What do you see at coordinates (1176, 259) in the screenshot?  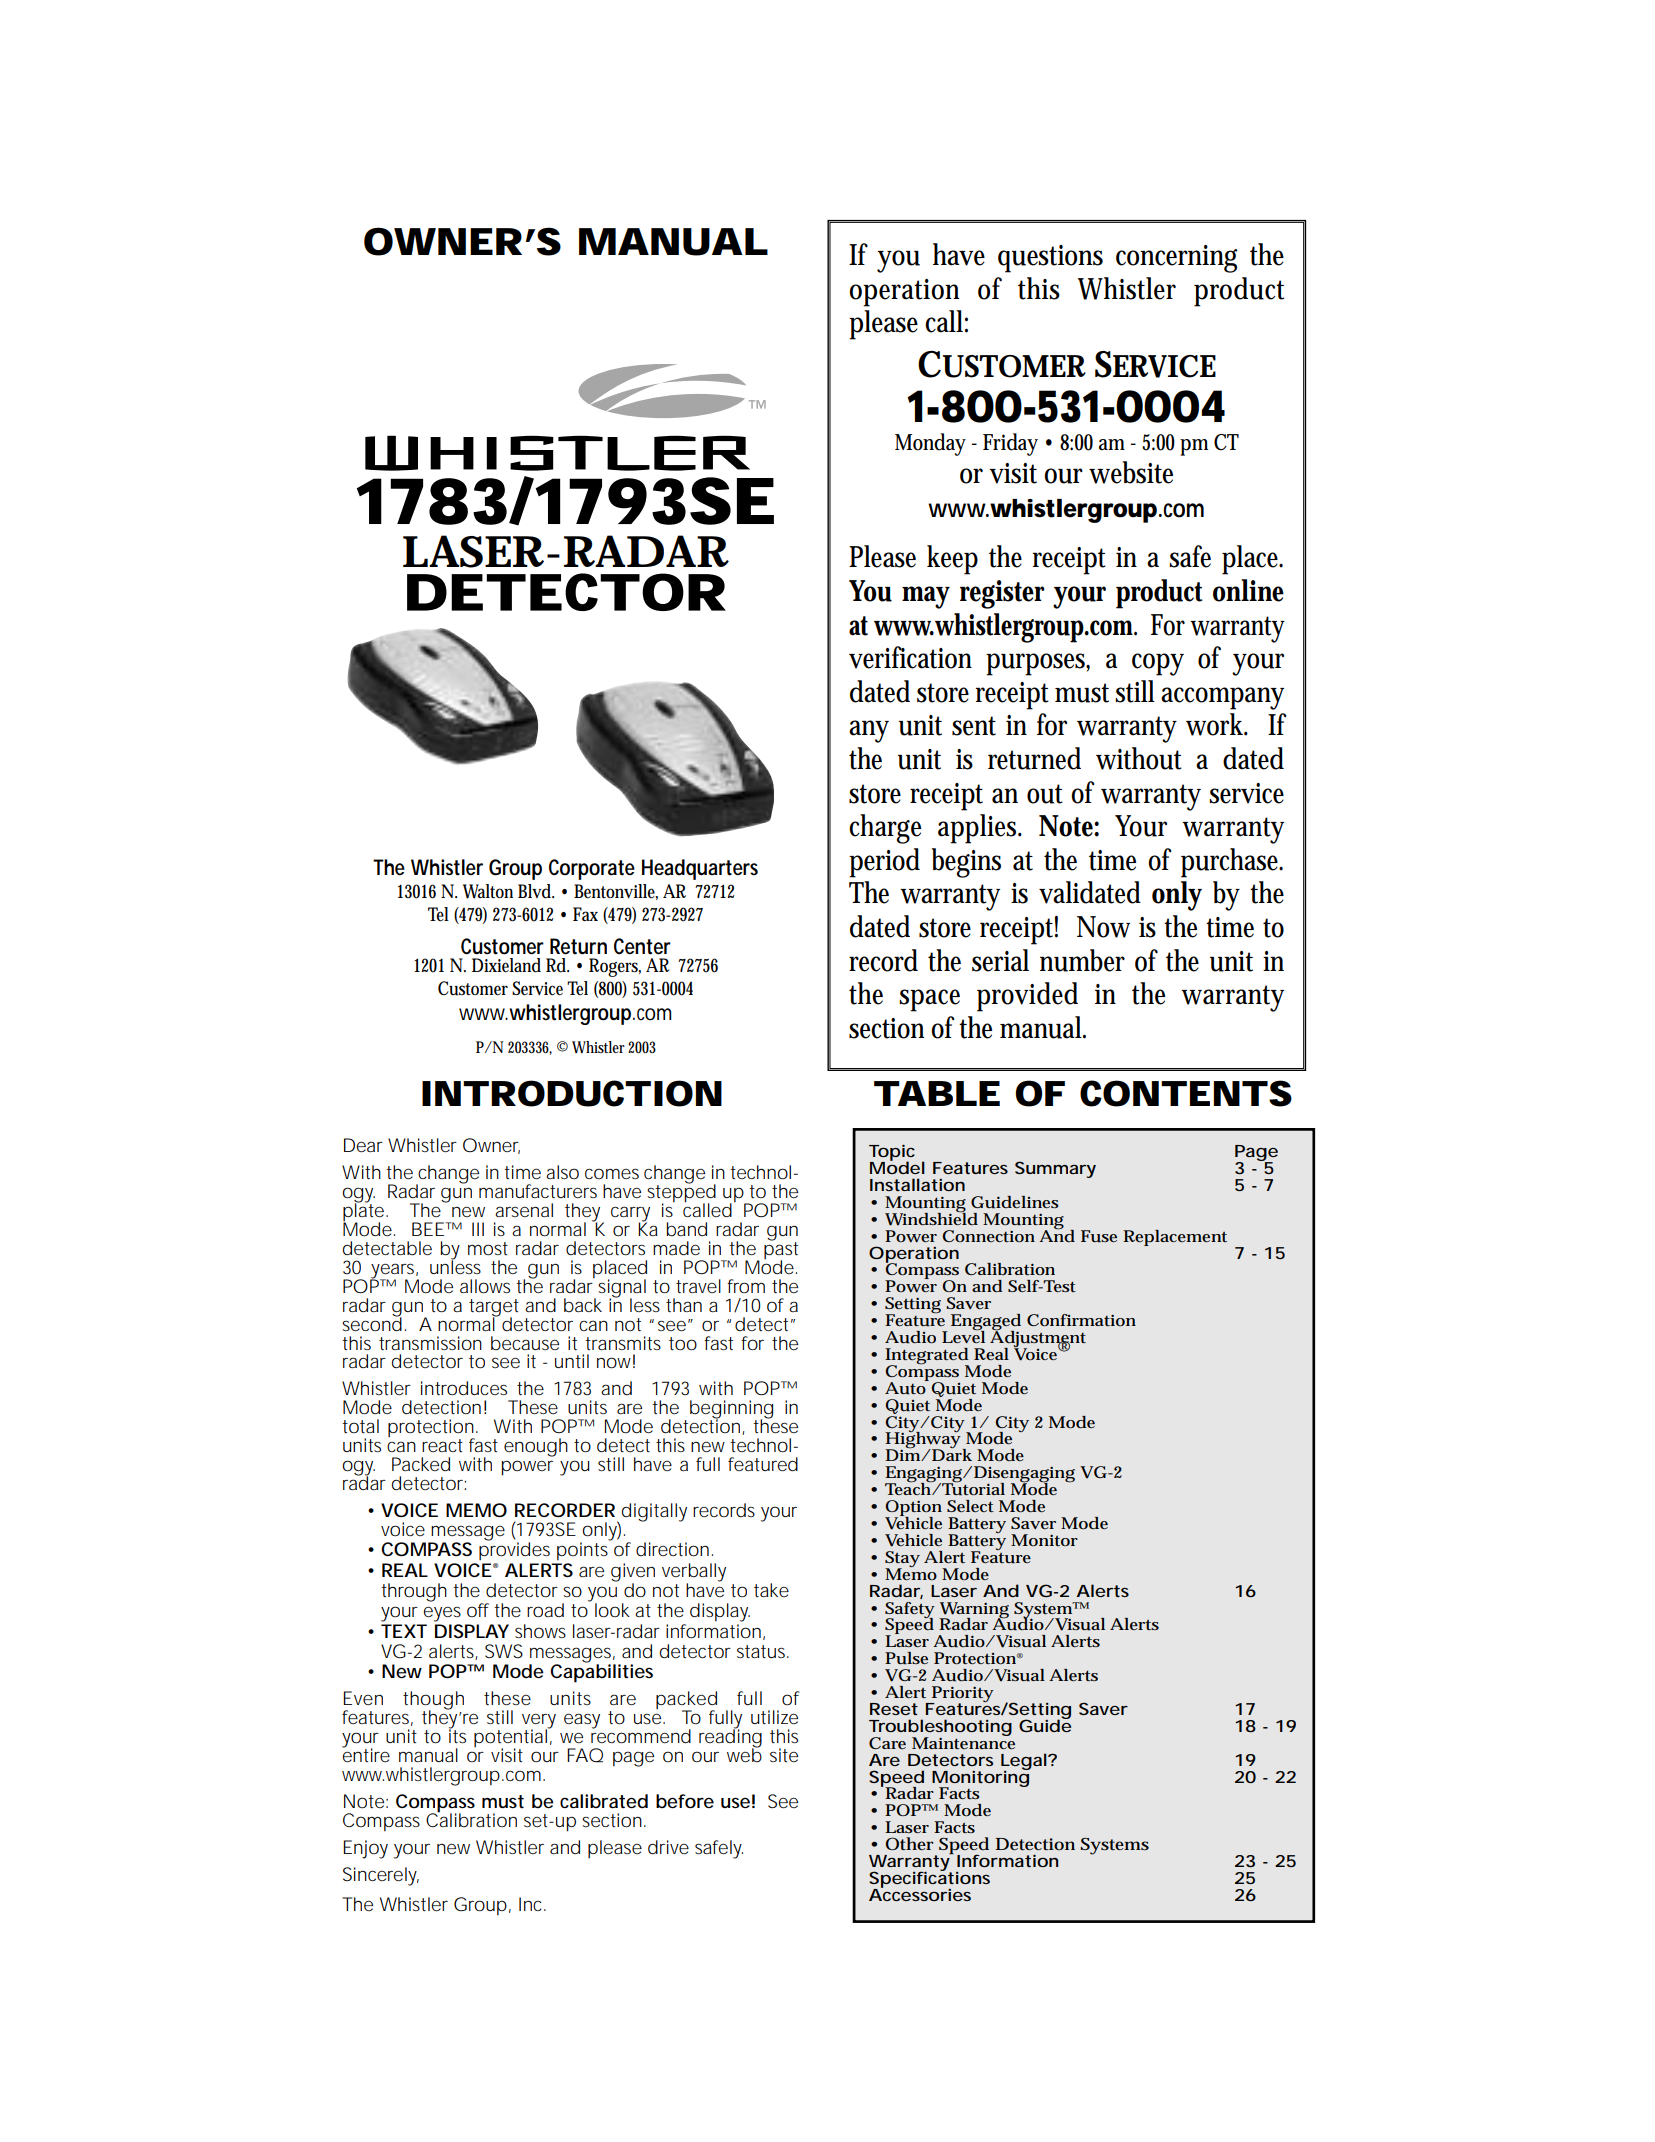 I see `concerning` at bounding box center [1176, 259].
